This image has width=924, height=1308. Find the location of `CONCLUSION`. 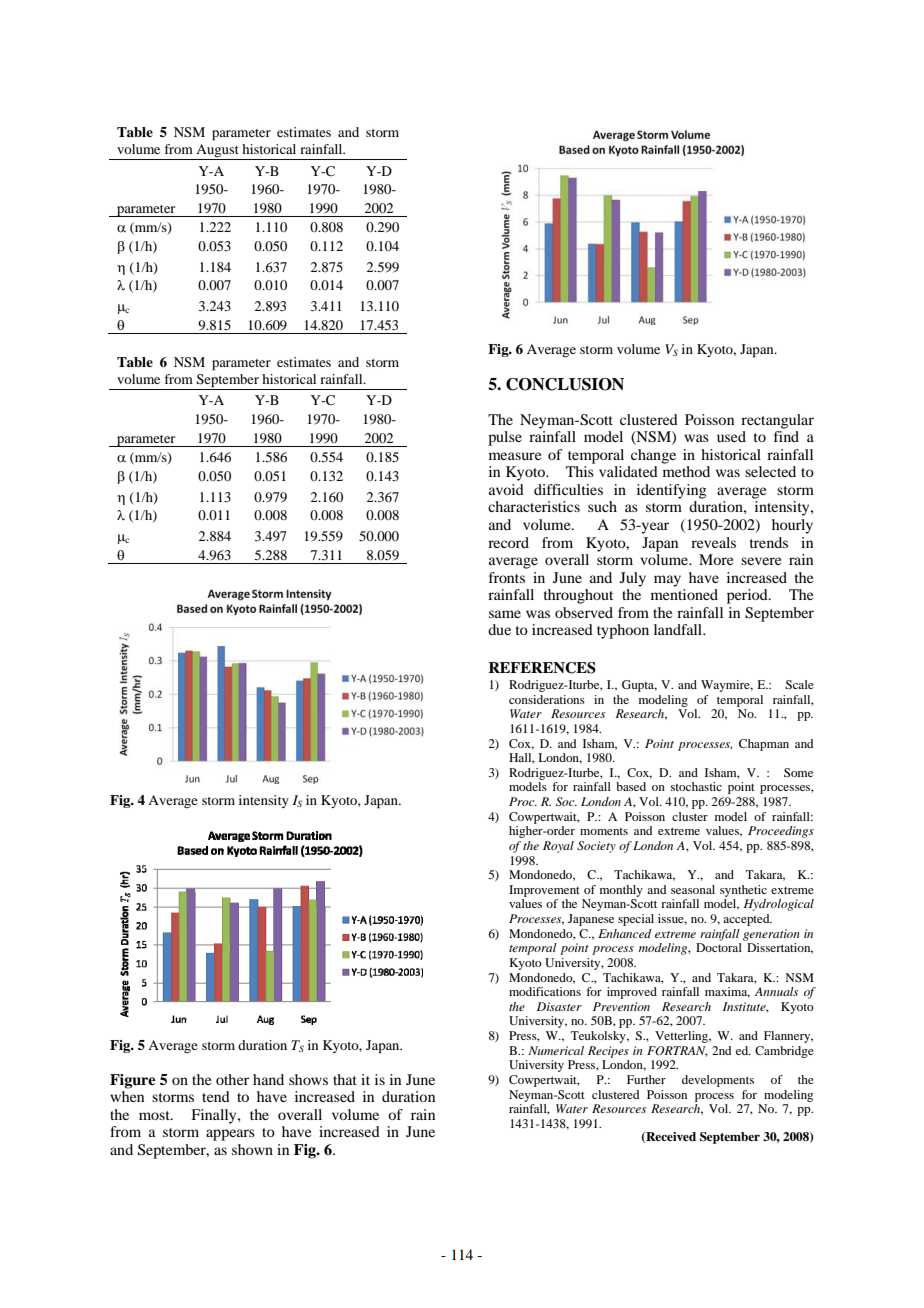

CONCLUSION is located at coordinates (565, 384).
